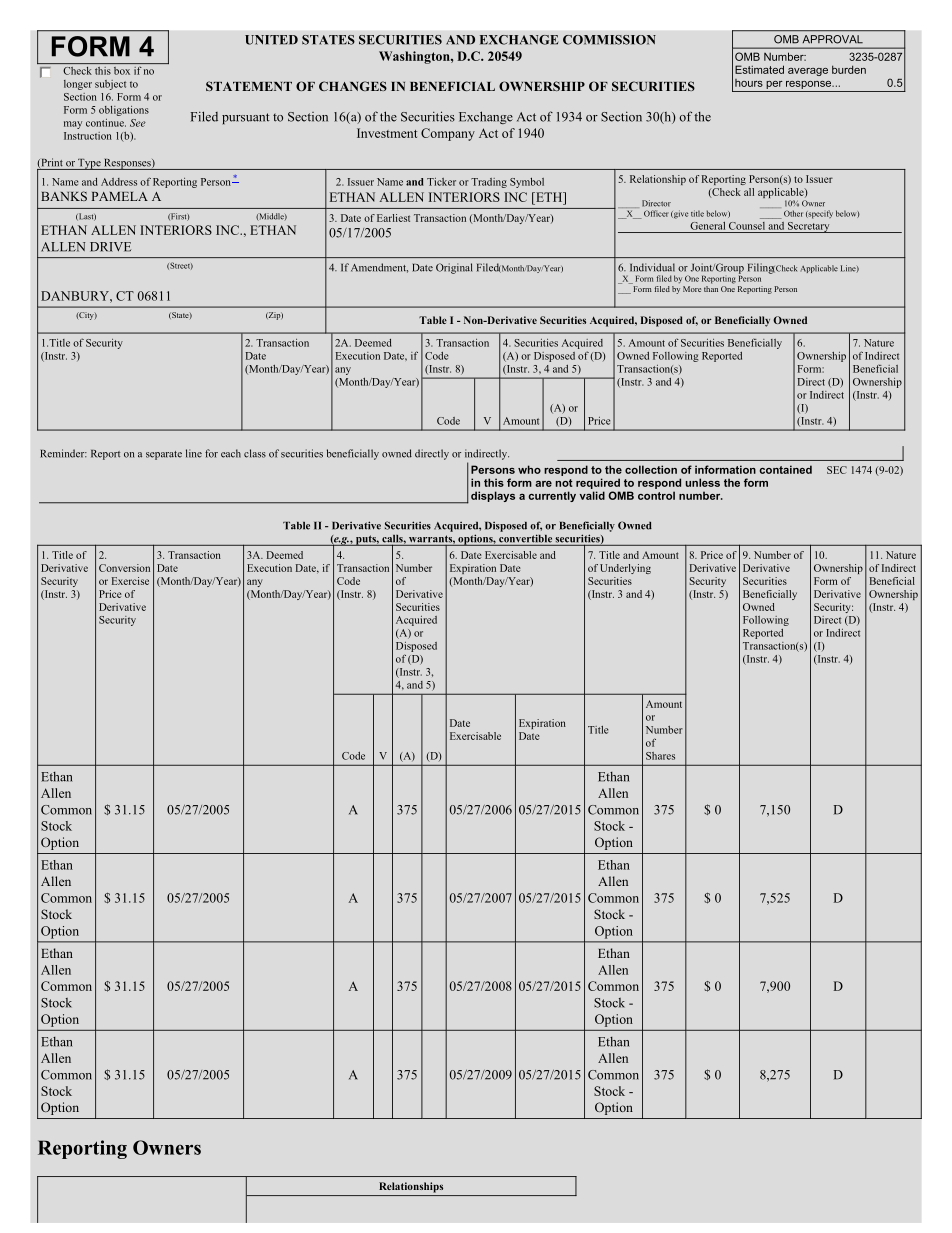 The width and height of the image is (952, 1233). I want to click on CHANGES, so click(353, 86).
